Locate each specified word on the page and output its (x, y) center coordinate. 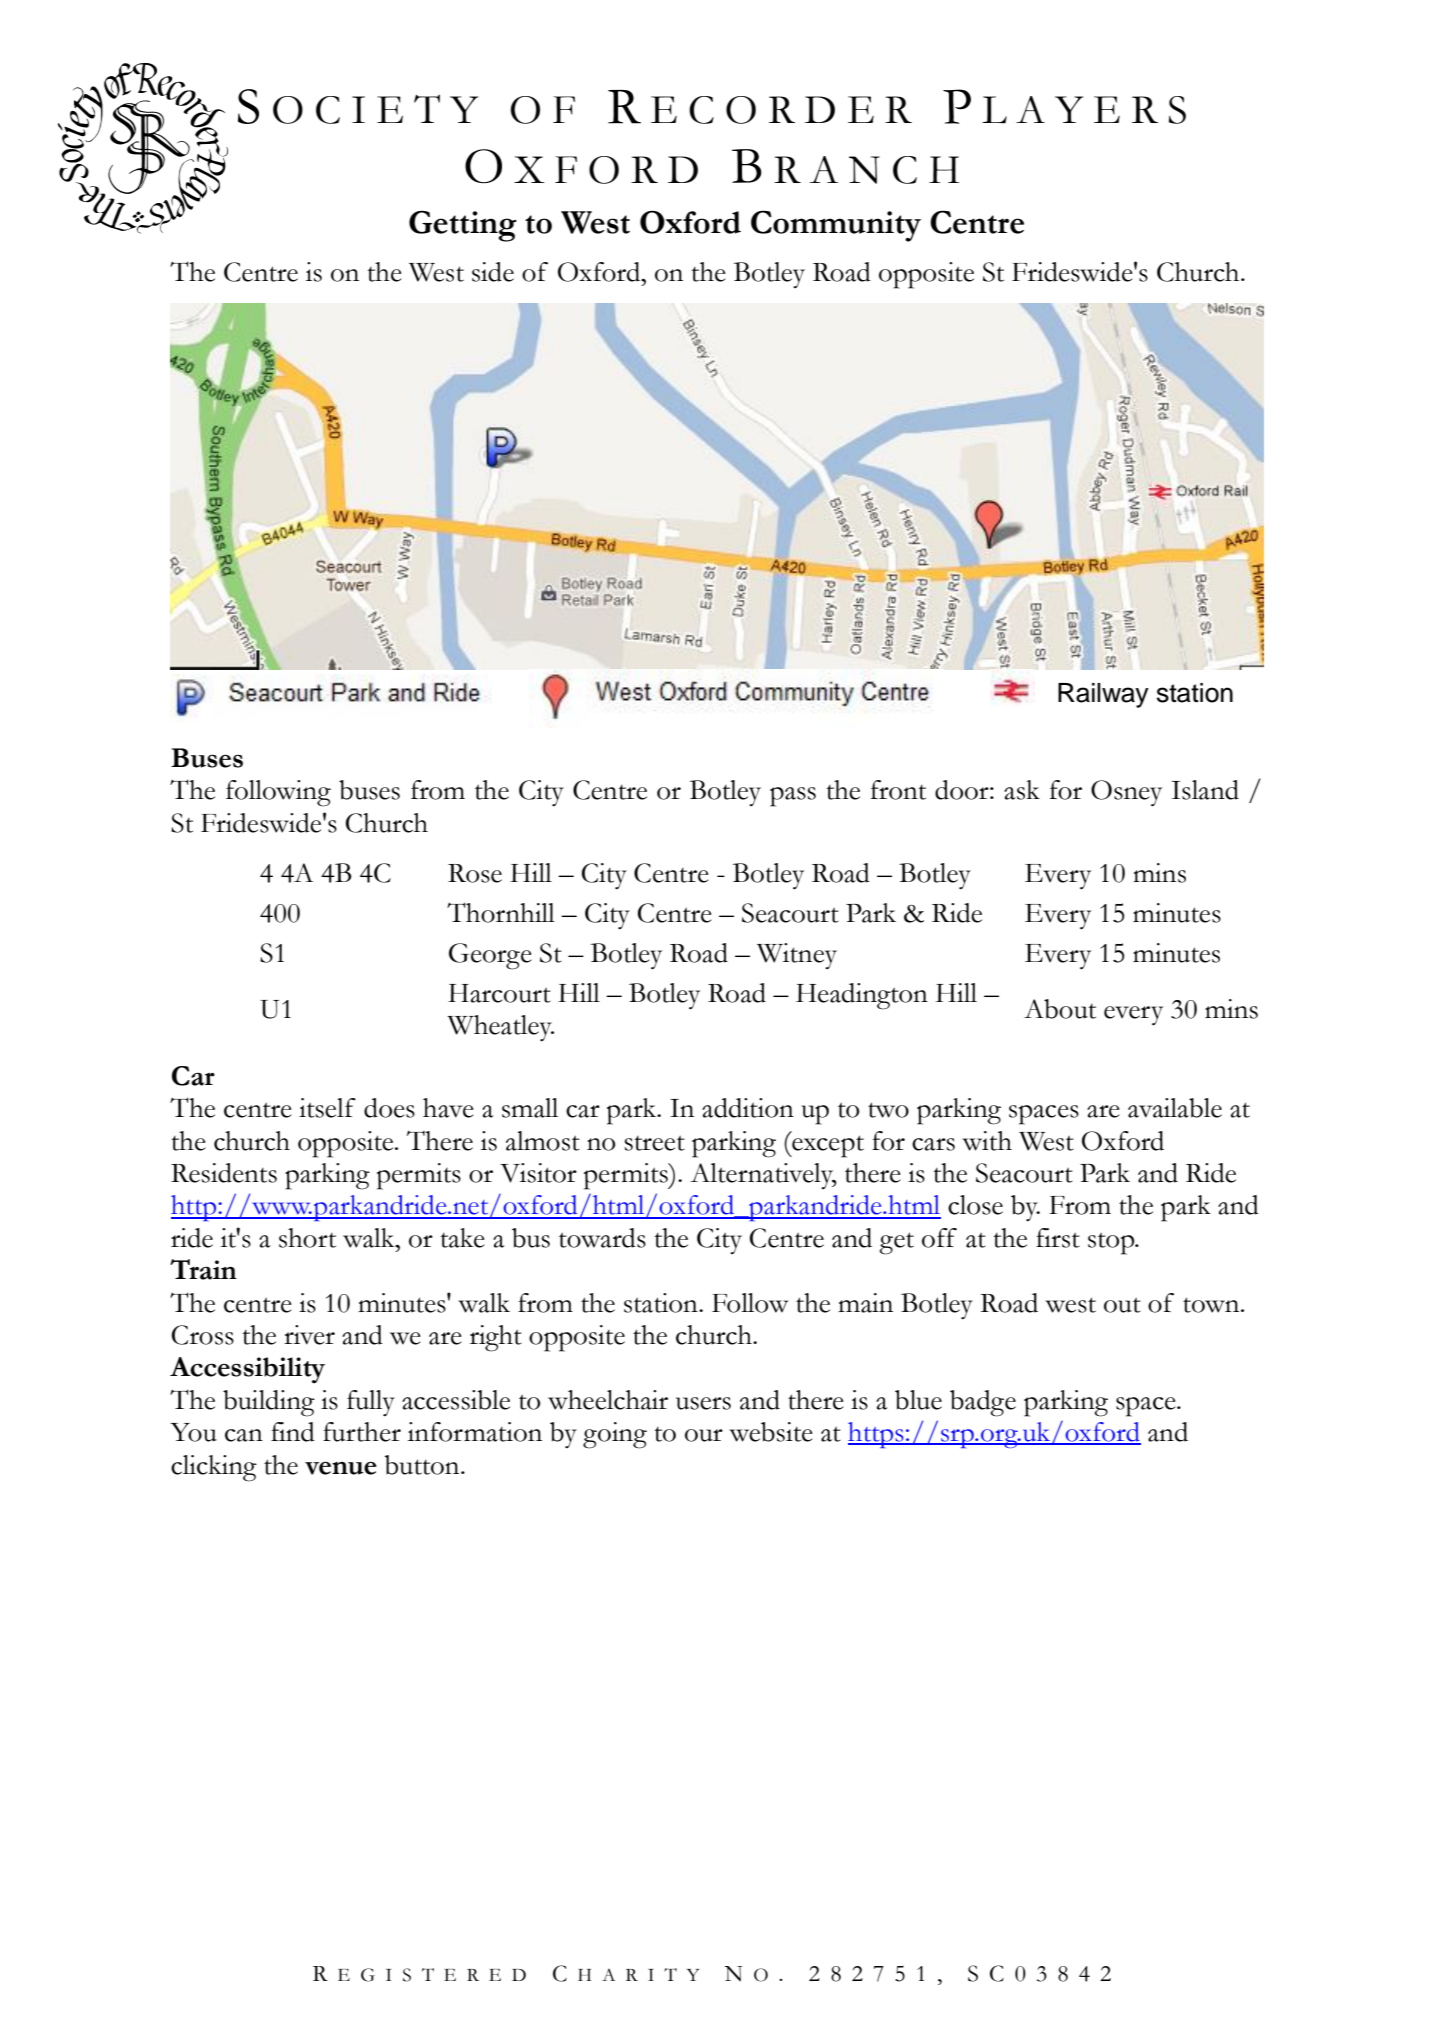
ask (1022, 790)
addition (748, 1108)
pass (793, 797)
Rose (475, 873)
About (1060, 1009)
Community (836, 226)
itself (327, 1108)
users (703, 1403)
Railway (1103, 695)
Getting (463, 226)
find (293, 1432)
